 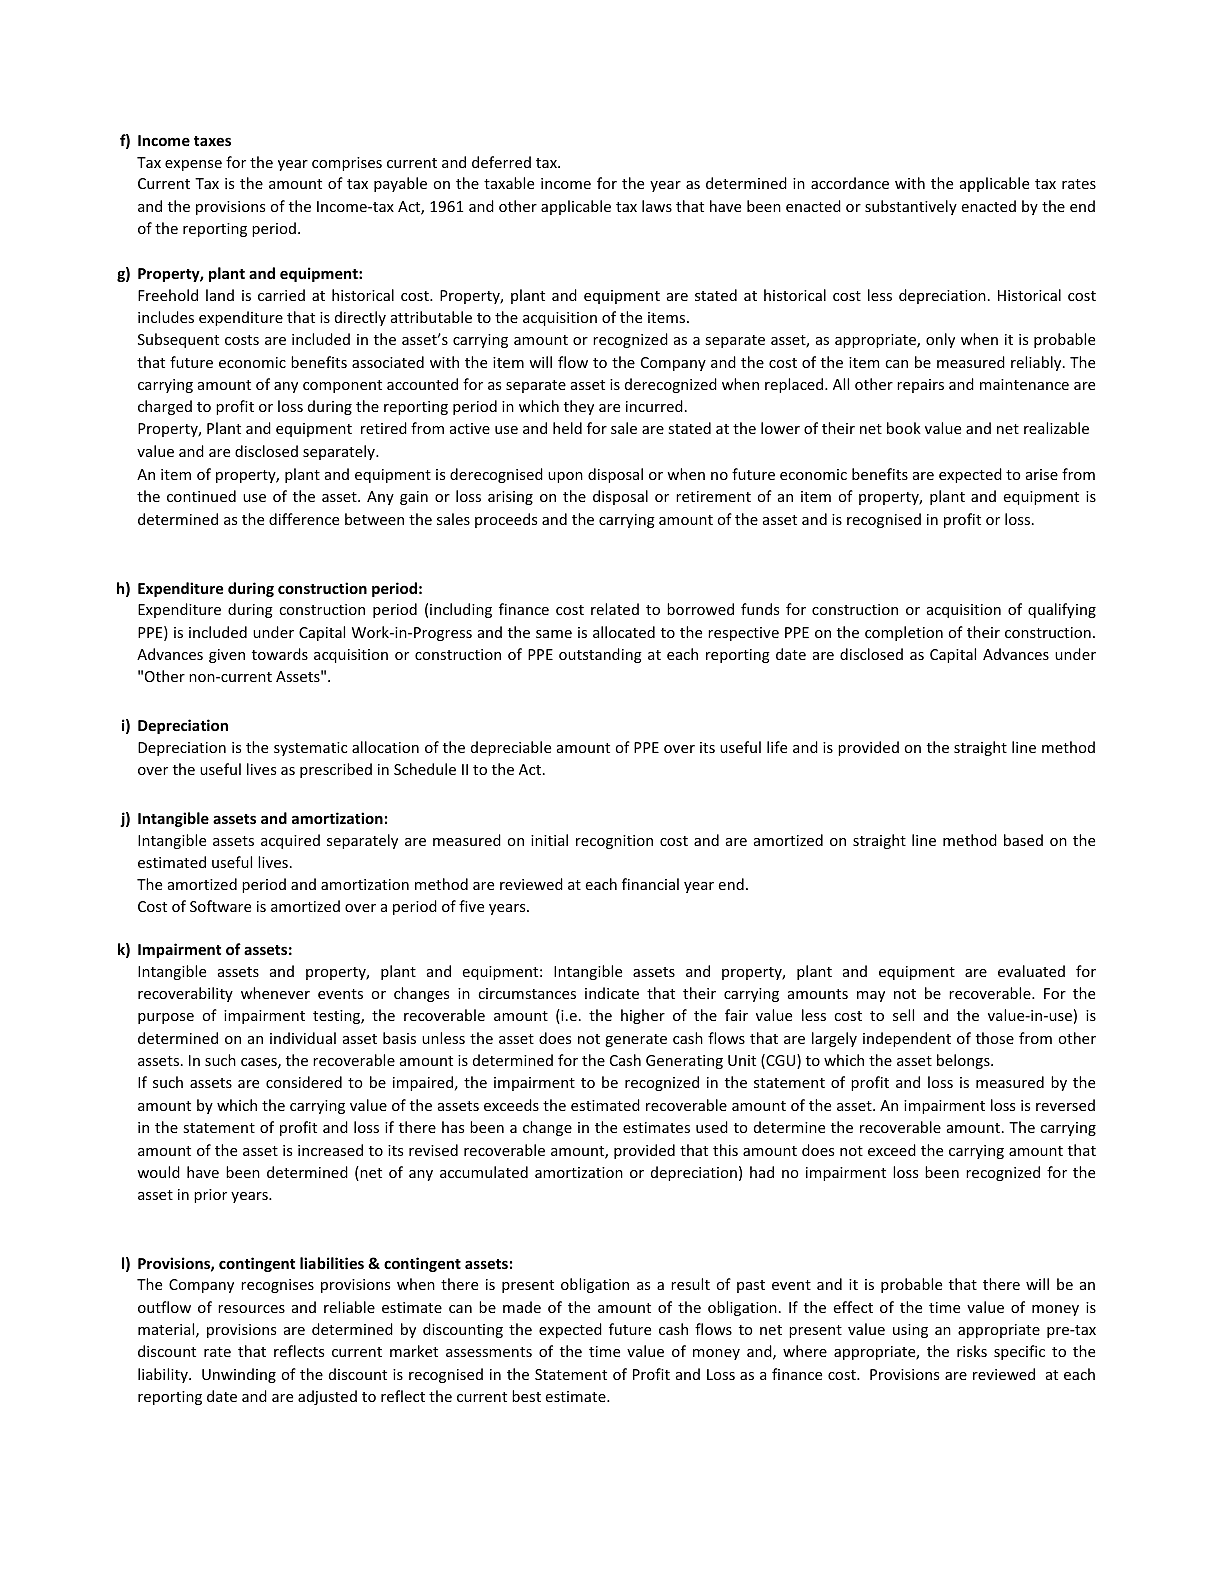 What do you see at coordinates (911, 207) in the document?
I see `substantively` at bounding box center [911, 207].
